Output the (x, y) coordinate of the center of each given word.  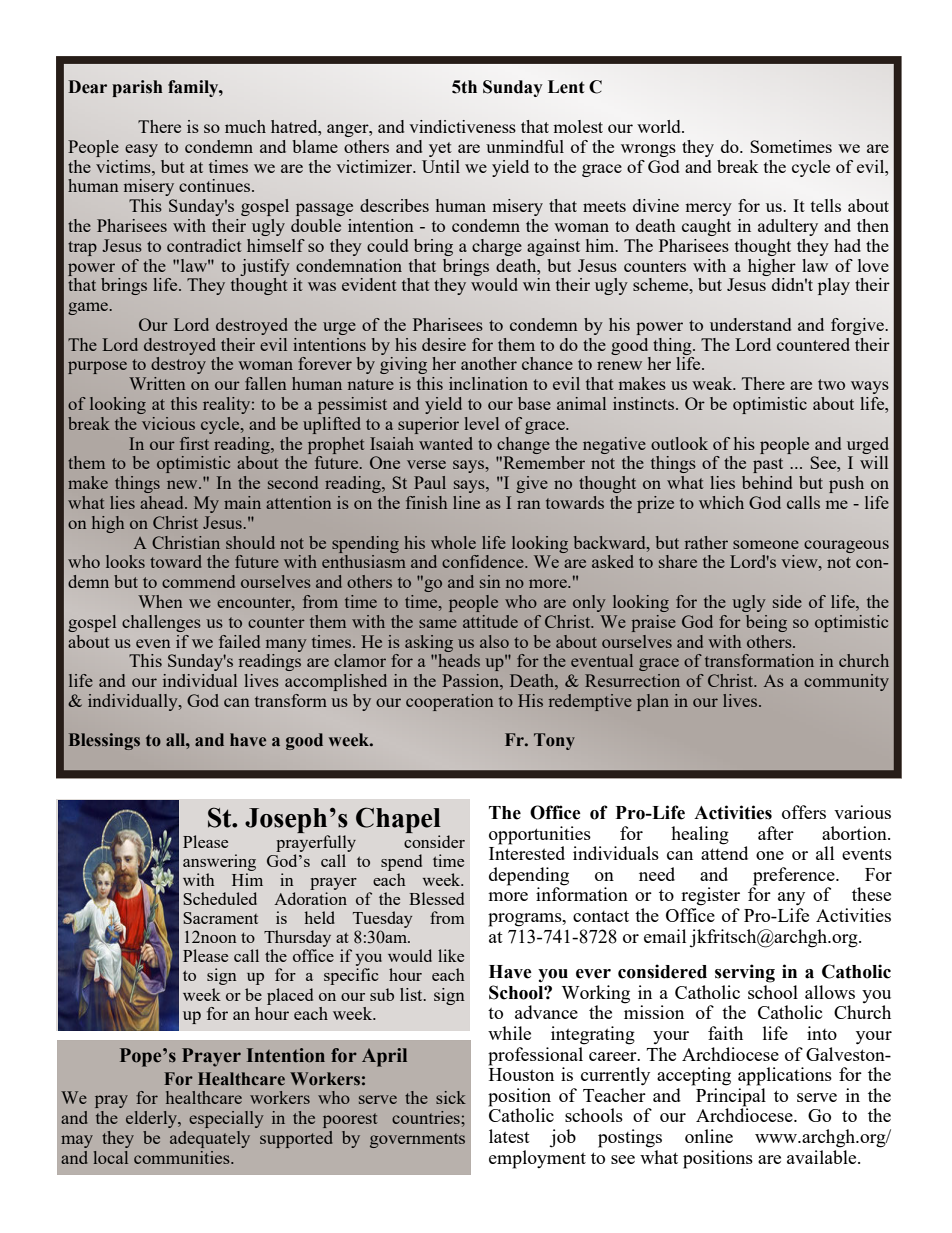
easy (141, 150)
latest (509, 1136)
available (823, 1155)
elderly (153, 1119)
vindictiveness (462, 126)
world (660, 126)
